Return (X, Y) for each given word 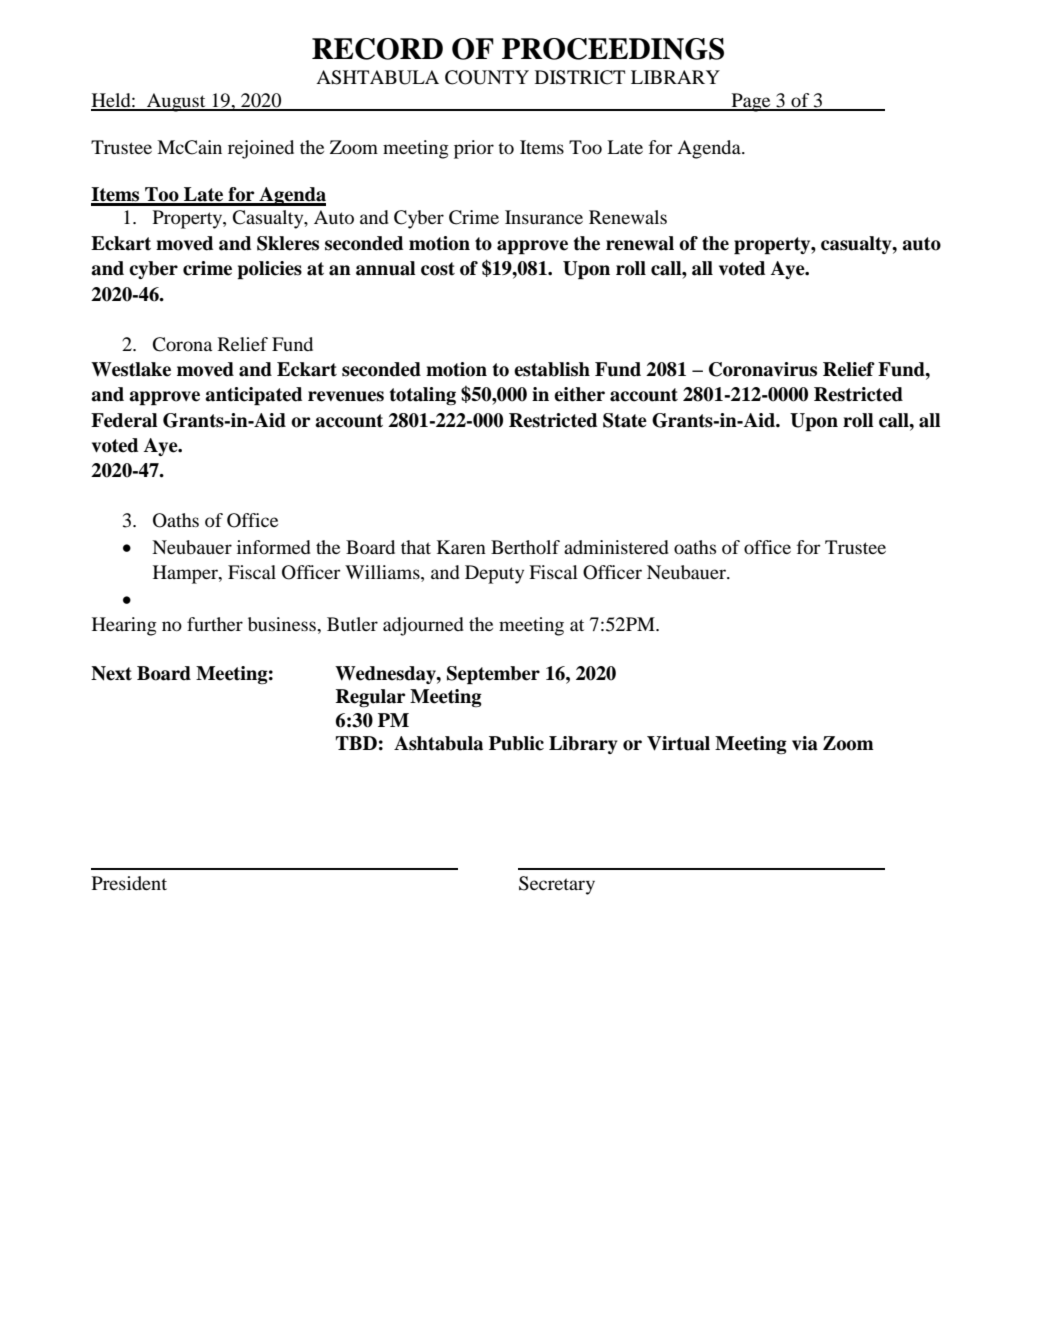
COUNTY (487, 77)
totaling (423, 396)
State (625, 420)
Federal (124, 420)
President (129, 883)
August (176, 102)
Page (751, 102)
